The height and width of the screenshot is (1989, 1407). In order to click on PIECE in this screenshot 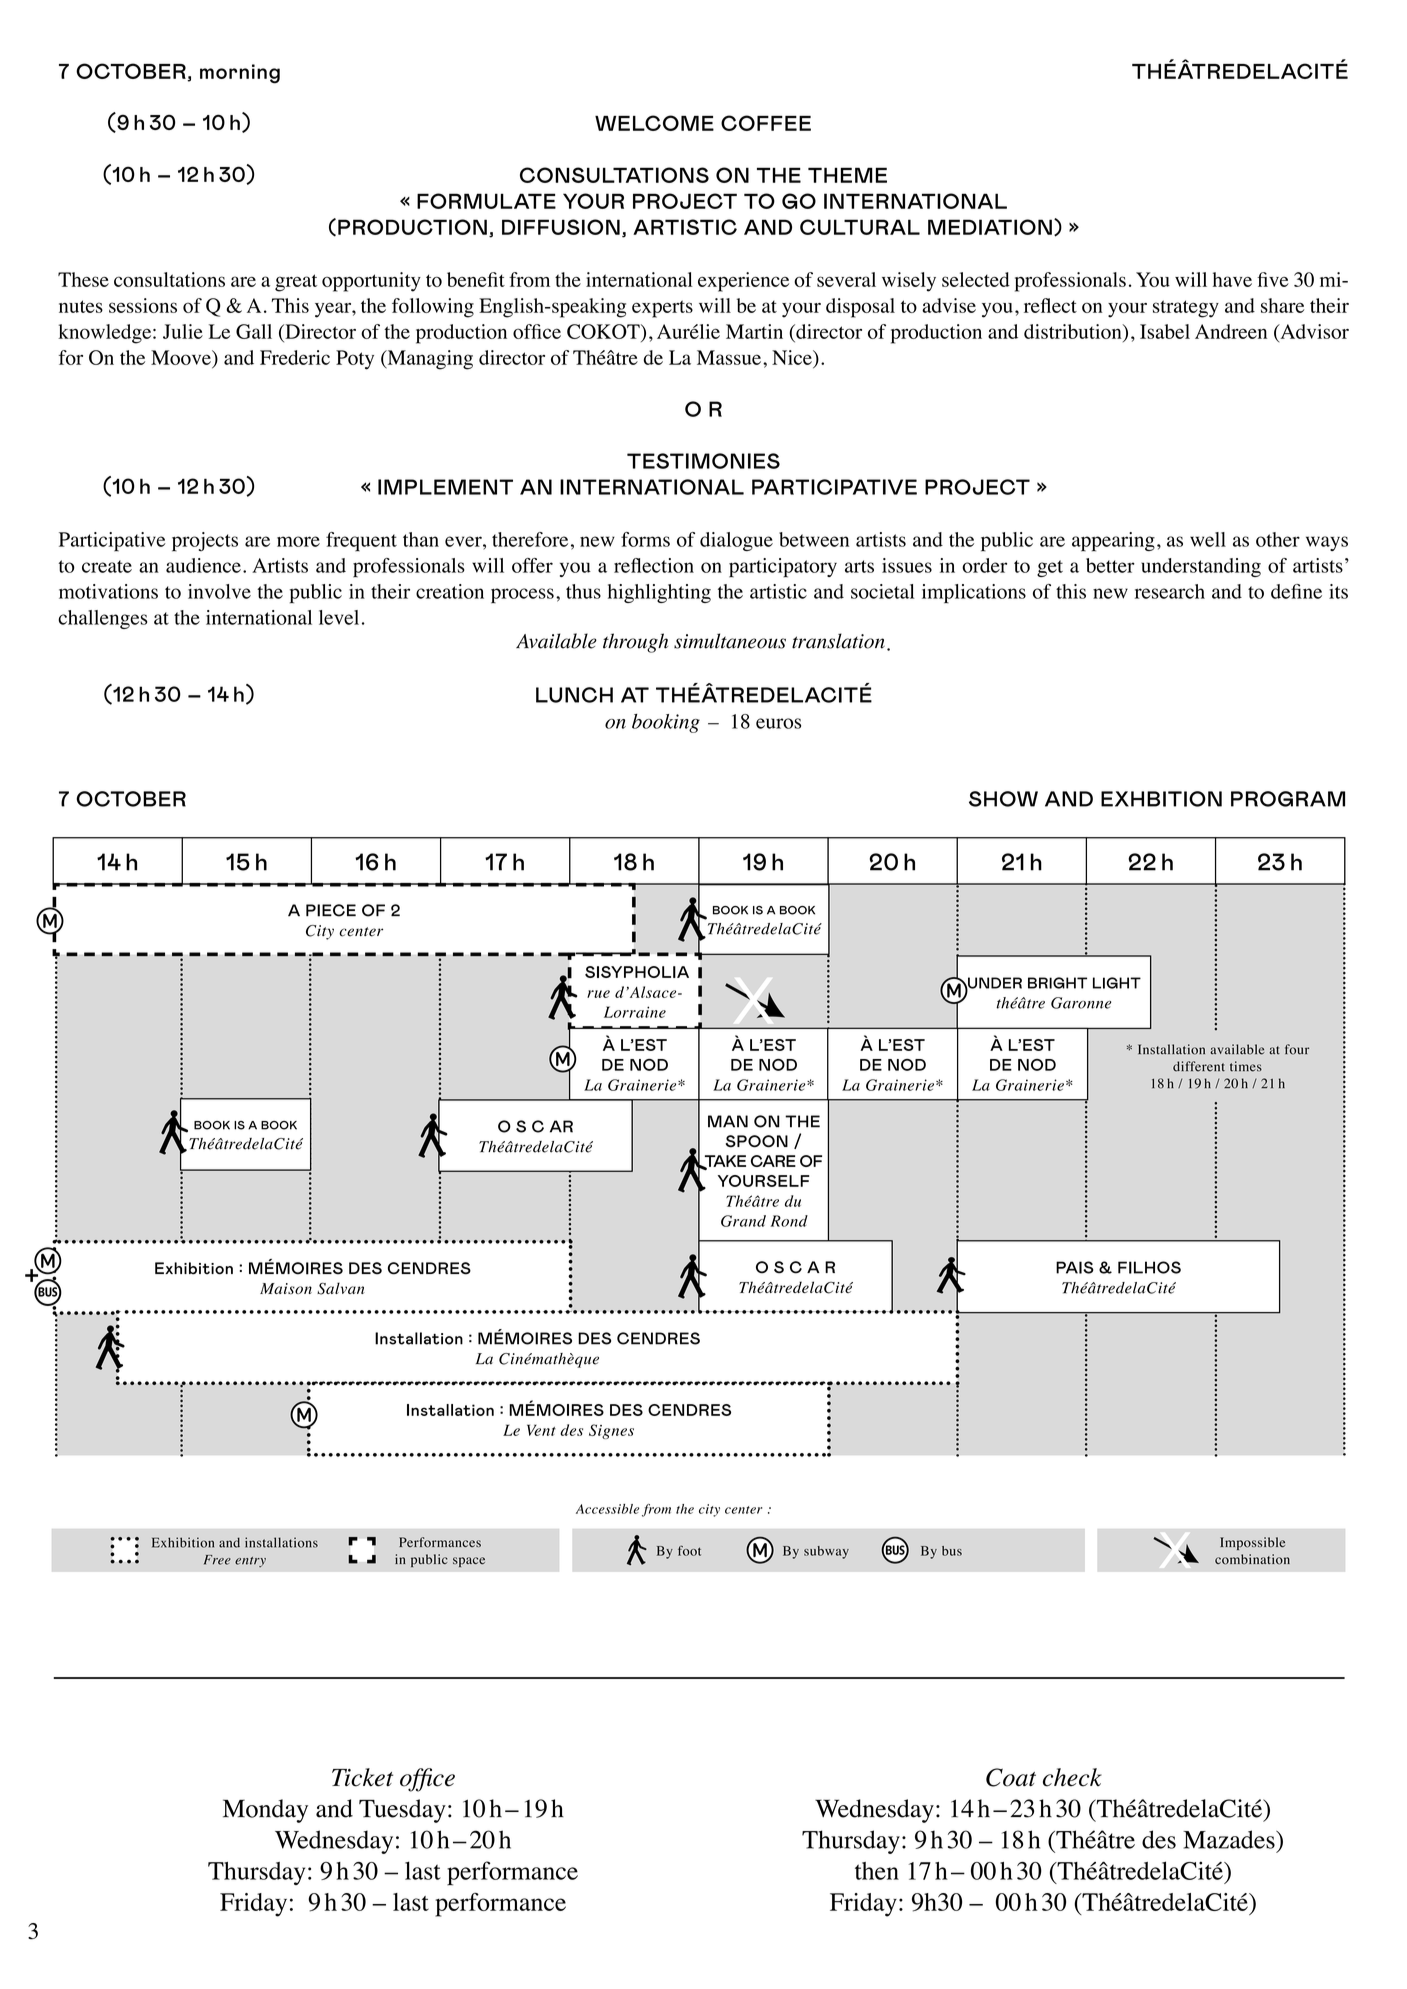, I will do `click(331, 910)`.
